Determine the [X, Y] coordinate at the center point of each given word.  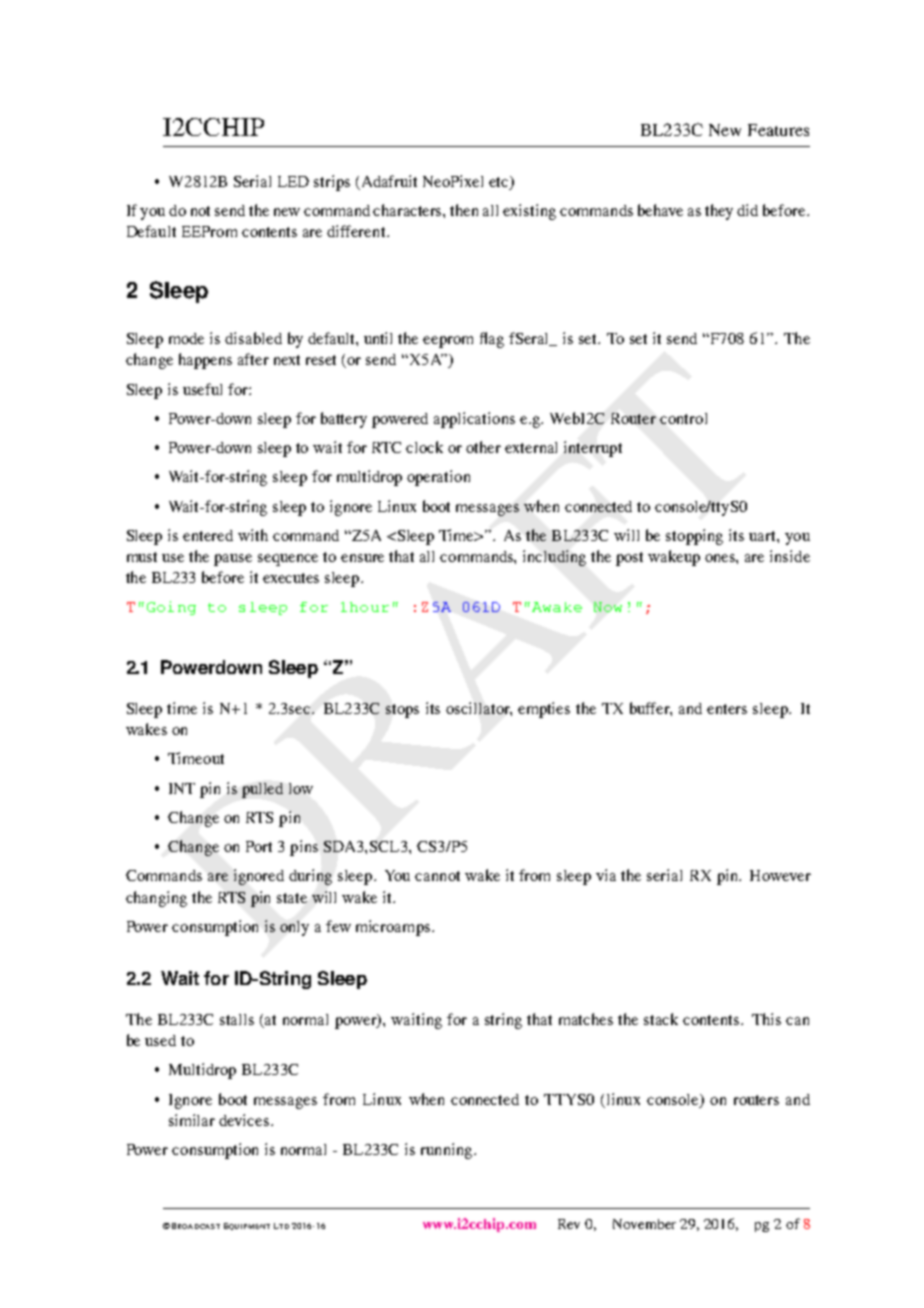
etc [500, 181]
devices [244, 1120]
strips [332, 183]
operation [438, 478]
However [780, 875]
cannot [437, 876]
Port [259, 846]
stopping [694, 537]
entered [208, 535]
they [719, 212]
